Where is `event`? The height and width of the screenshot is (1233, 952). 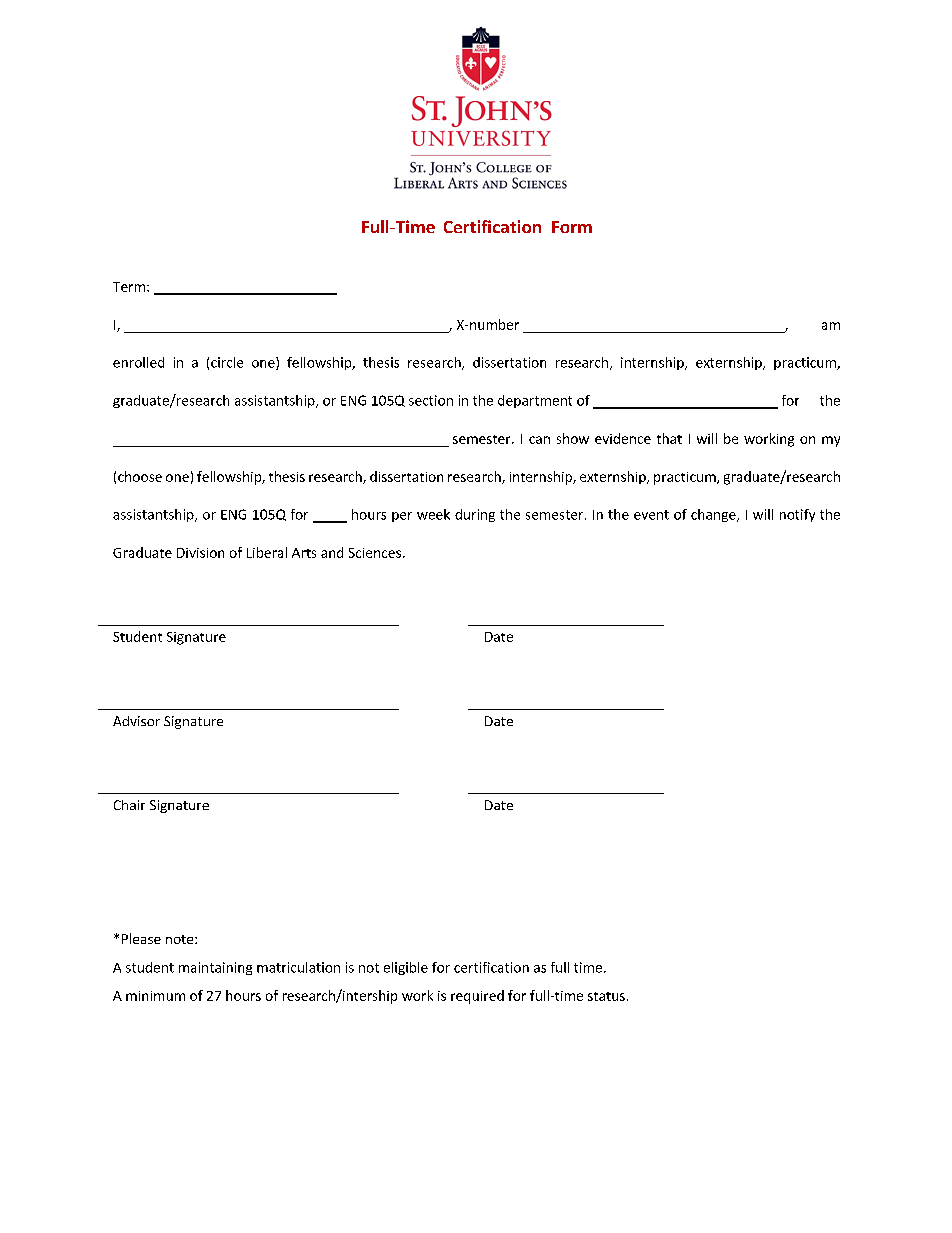
event is located at coordinates (651, 515).
